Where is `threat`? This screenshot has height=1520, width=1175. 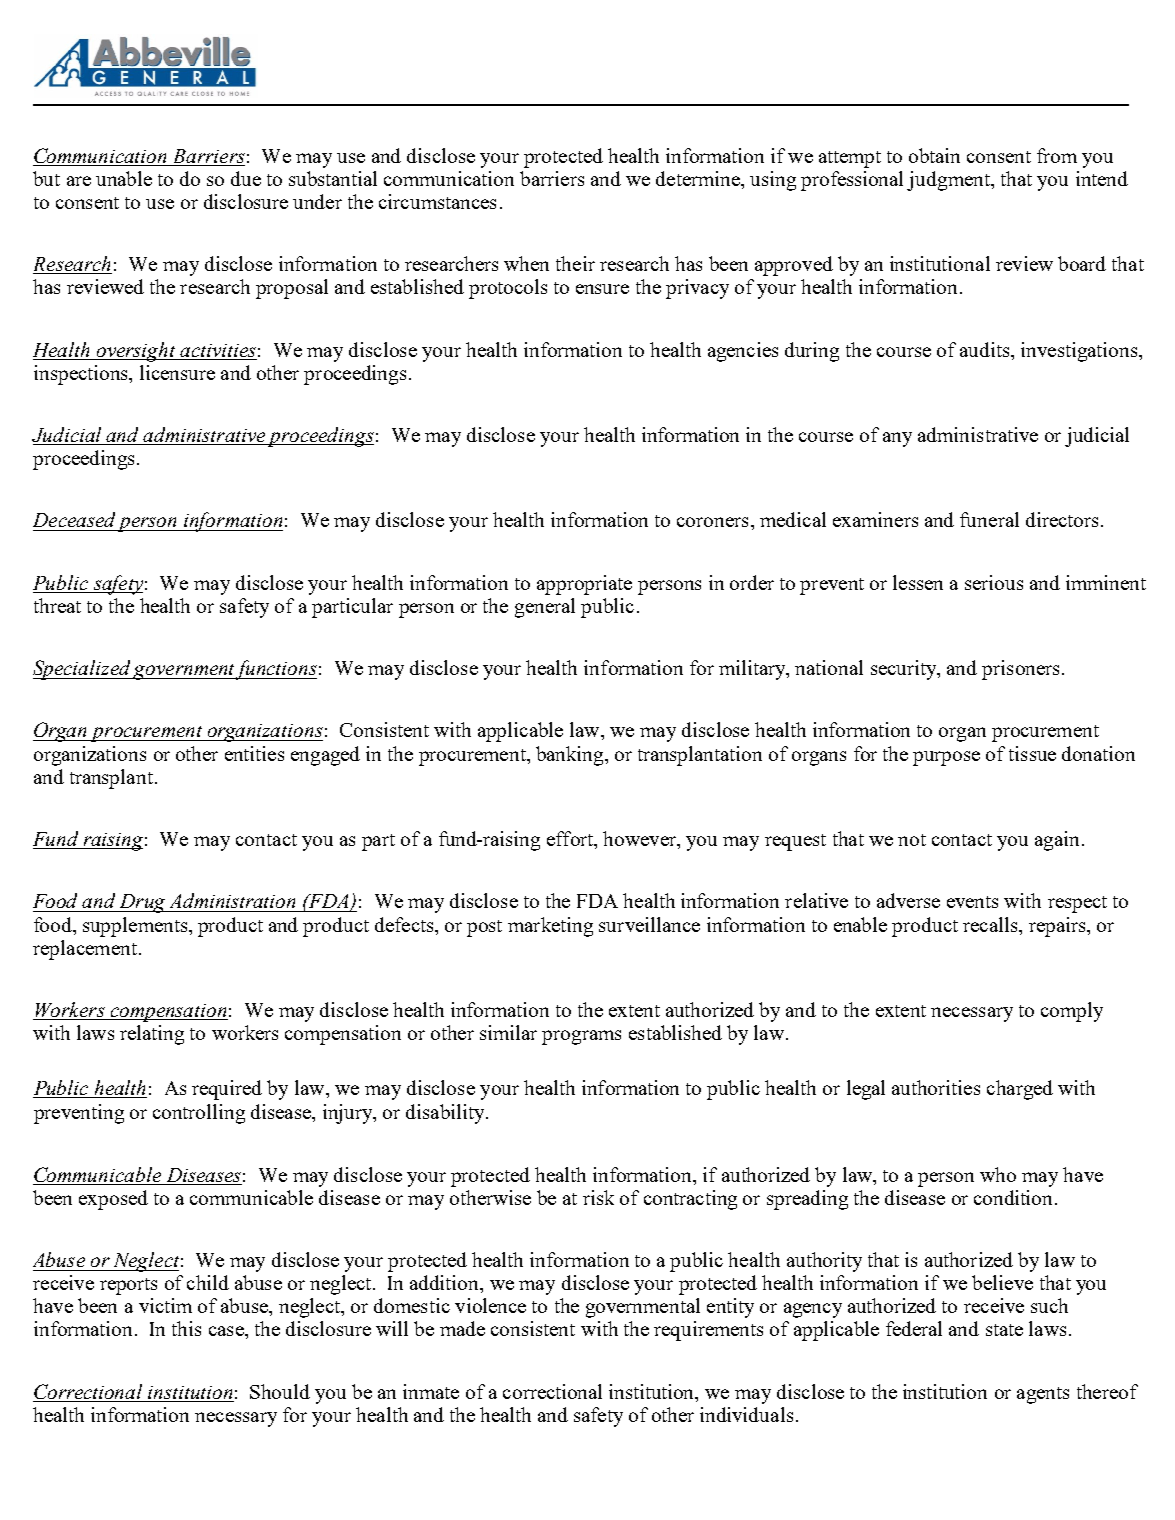
threat is located at coordinates (57, 605).
